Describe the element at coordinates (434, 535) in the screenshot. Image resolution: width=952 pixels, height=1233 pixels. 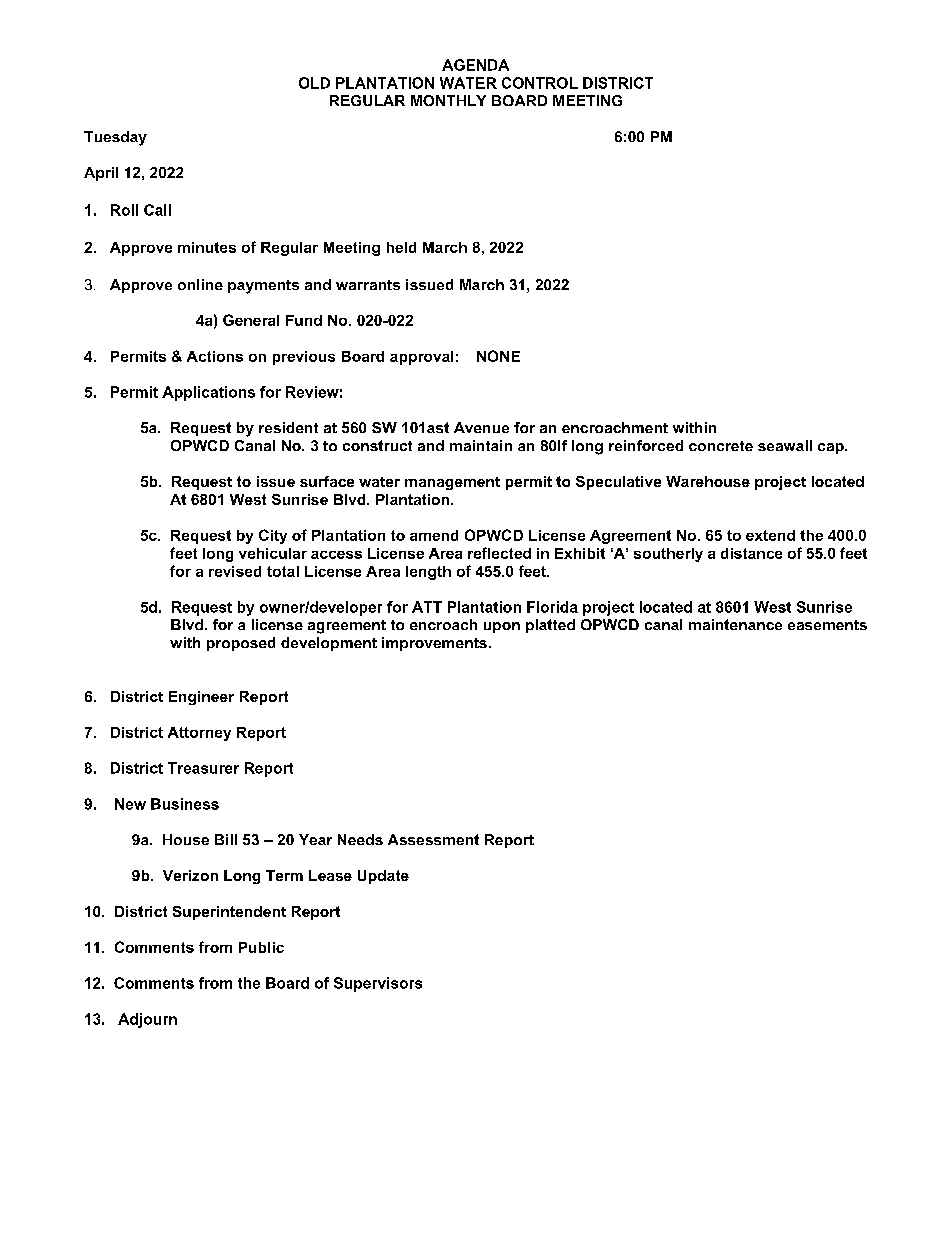
I see `amend` at that location.
